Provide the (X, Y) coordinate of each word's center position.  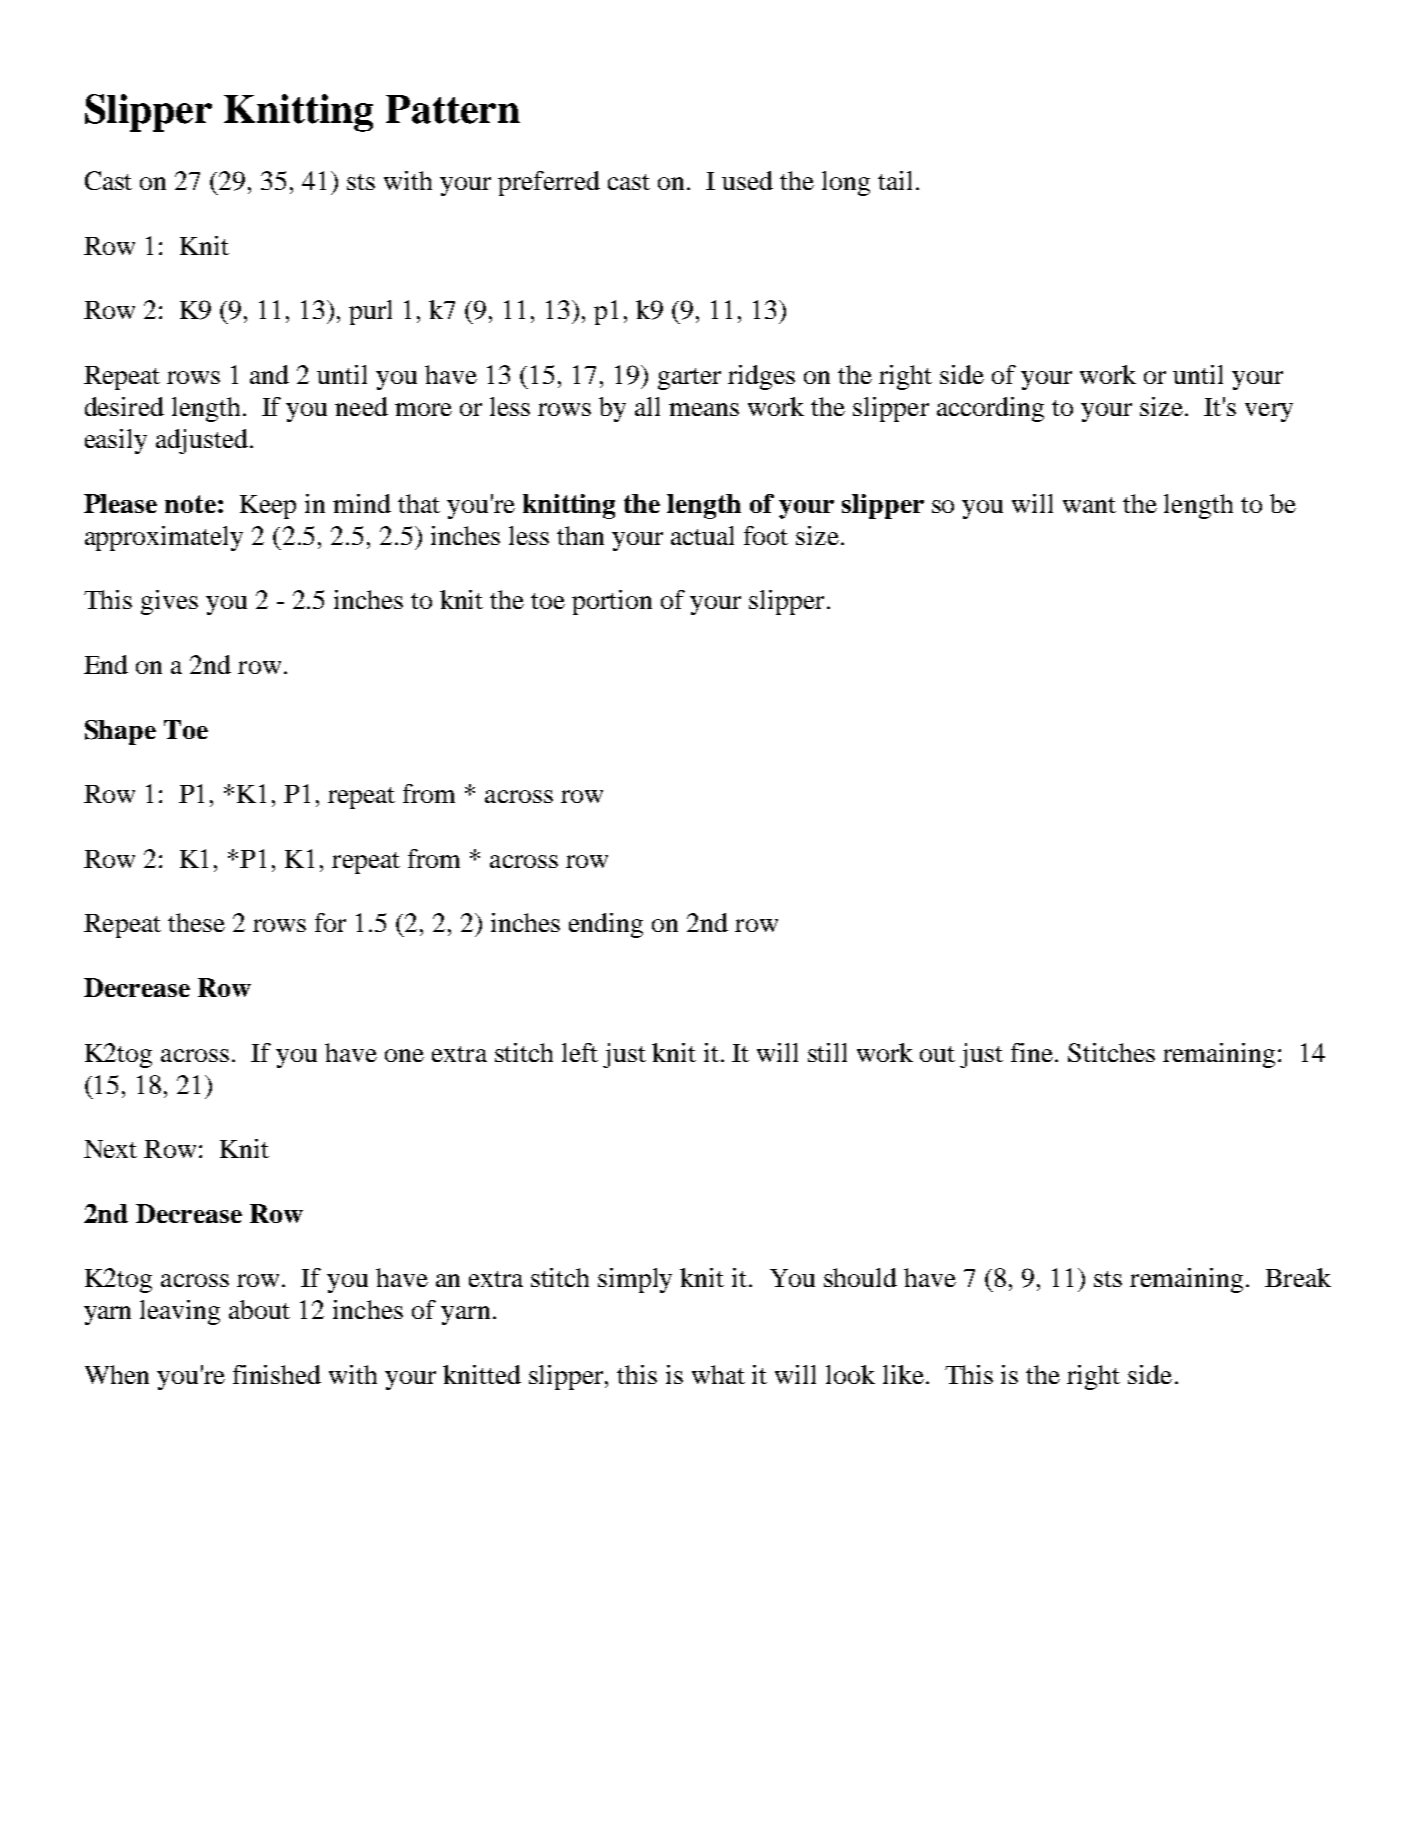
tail (895, 180)
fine (1033, 1052)
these (196, 922)
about (259, 1309)
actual (702, 535)
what (718, 1374)
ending (606, 925)
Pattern (453, 109)
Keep (268, 507)
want (1089, 505)
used (747, 180)
